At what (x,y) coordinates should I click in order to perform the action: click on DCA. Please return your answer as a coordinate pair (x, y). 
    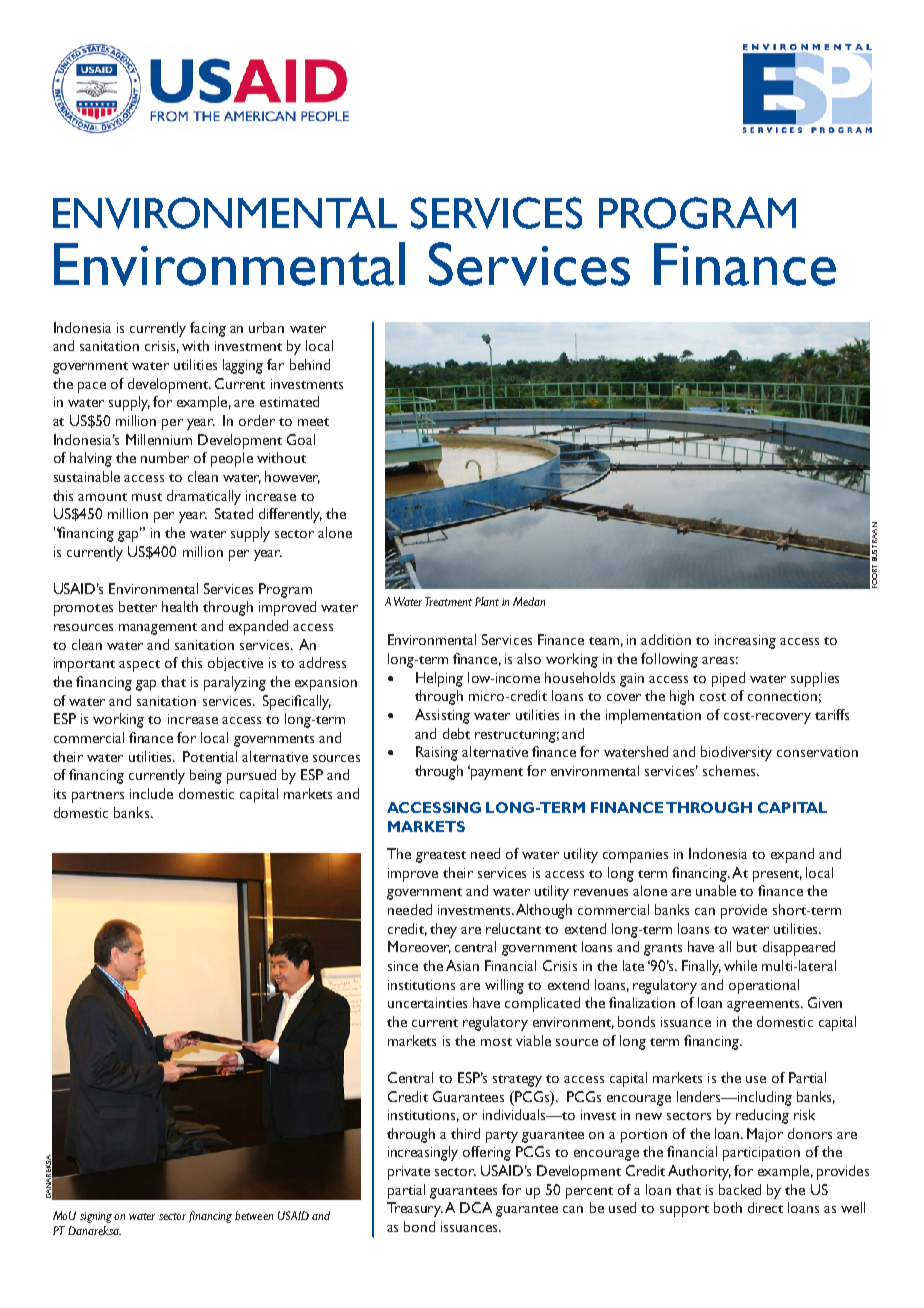
    Looking at the image, I should click on (476, 1207).
